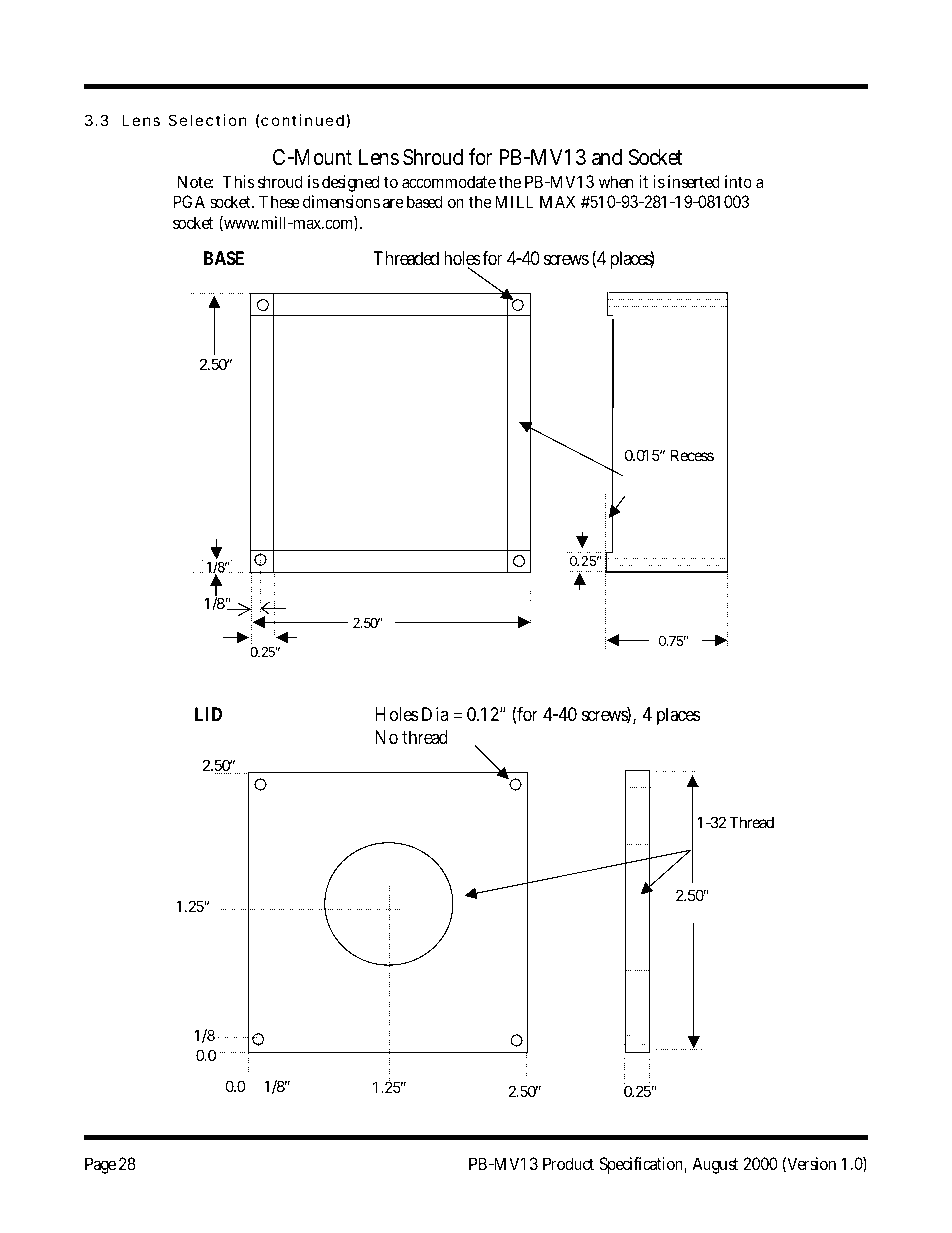 The width and height of the document is (952, 1233). I want to click on Page, so click(100, 1165).
